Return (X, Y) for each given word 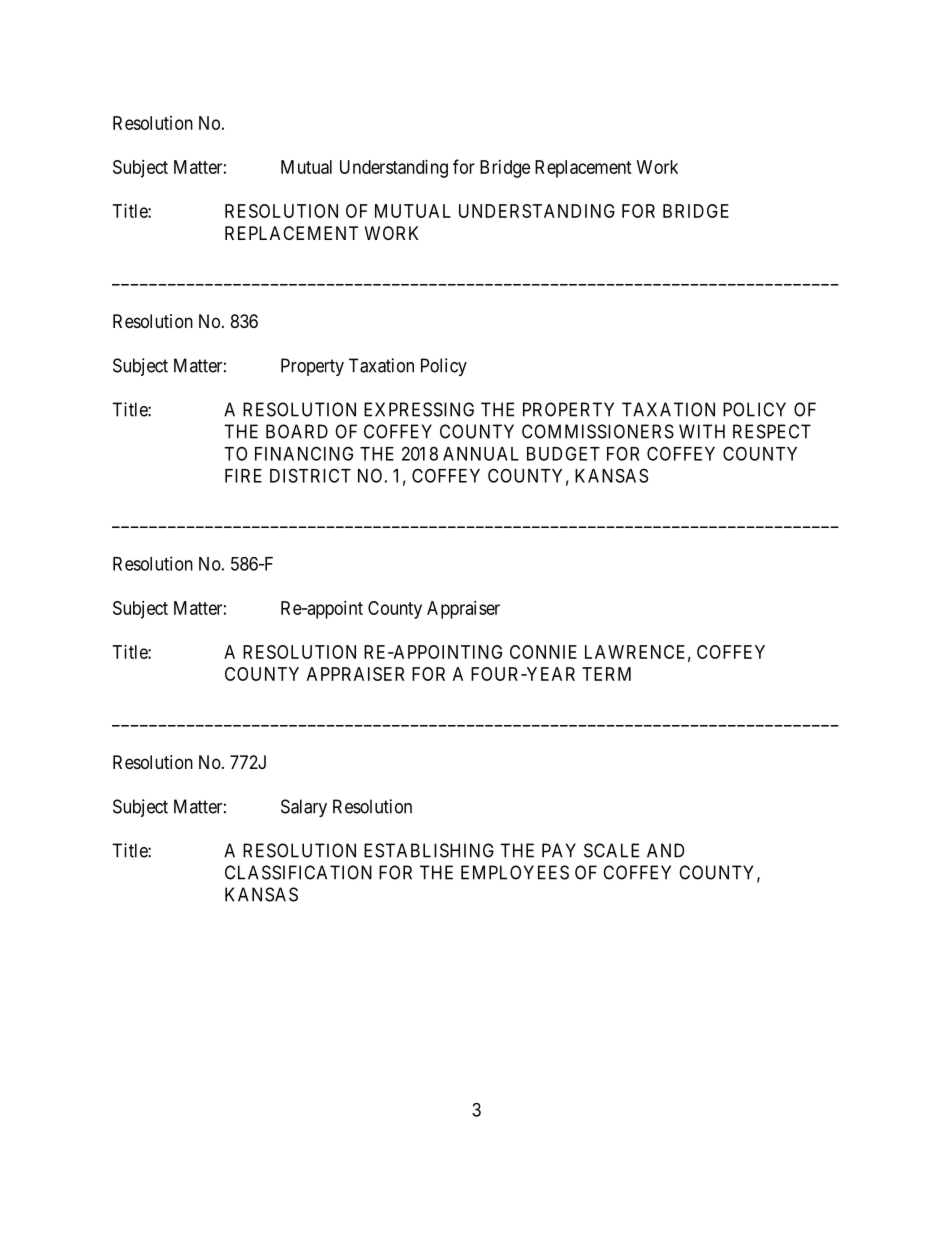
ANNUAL (481, 454)
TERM (606, 674)
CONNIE (543, 652)
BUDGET (563, 453)
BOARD (297, 431)
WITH (702, 431)
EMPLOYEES (515, 872)
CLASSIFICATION (298, 872)
